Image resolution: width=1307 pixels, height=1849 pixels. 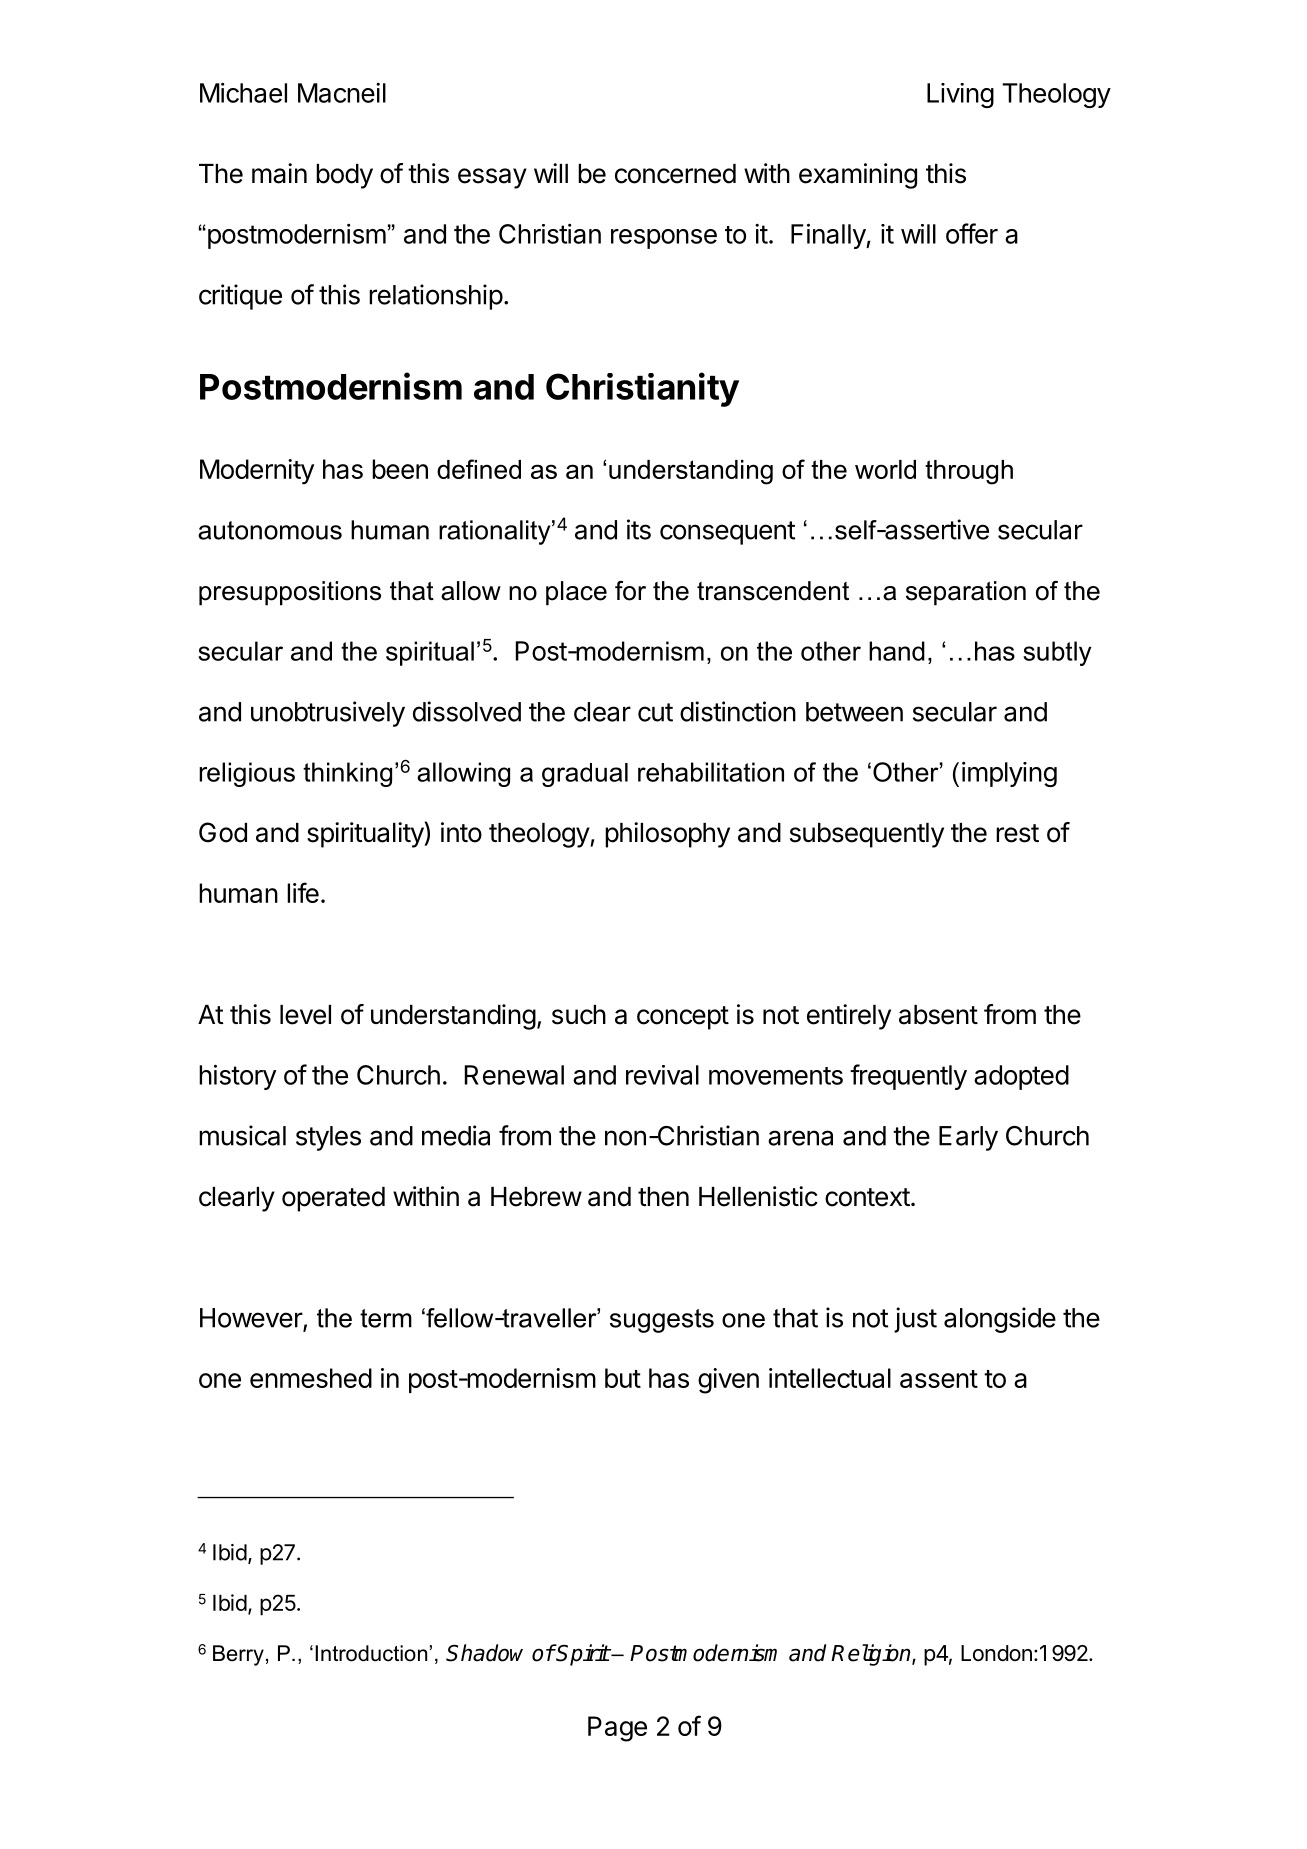 What do you see at coordinates (328, 714) in the image?
I see `unobtrusively` at bounding box center [328, 714].
